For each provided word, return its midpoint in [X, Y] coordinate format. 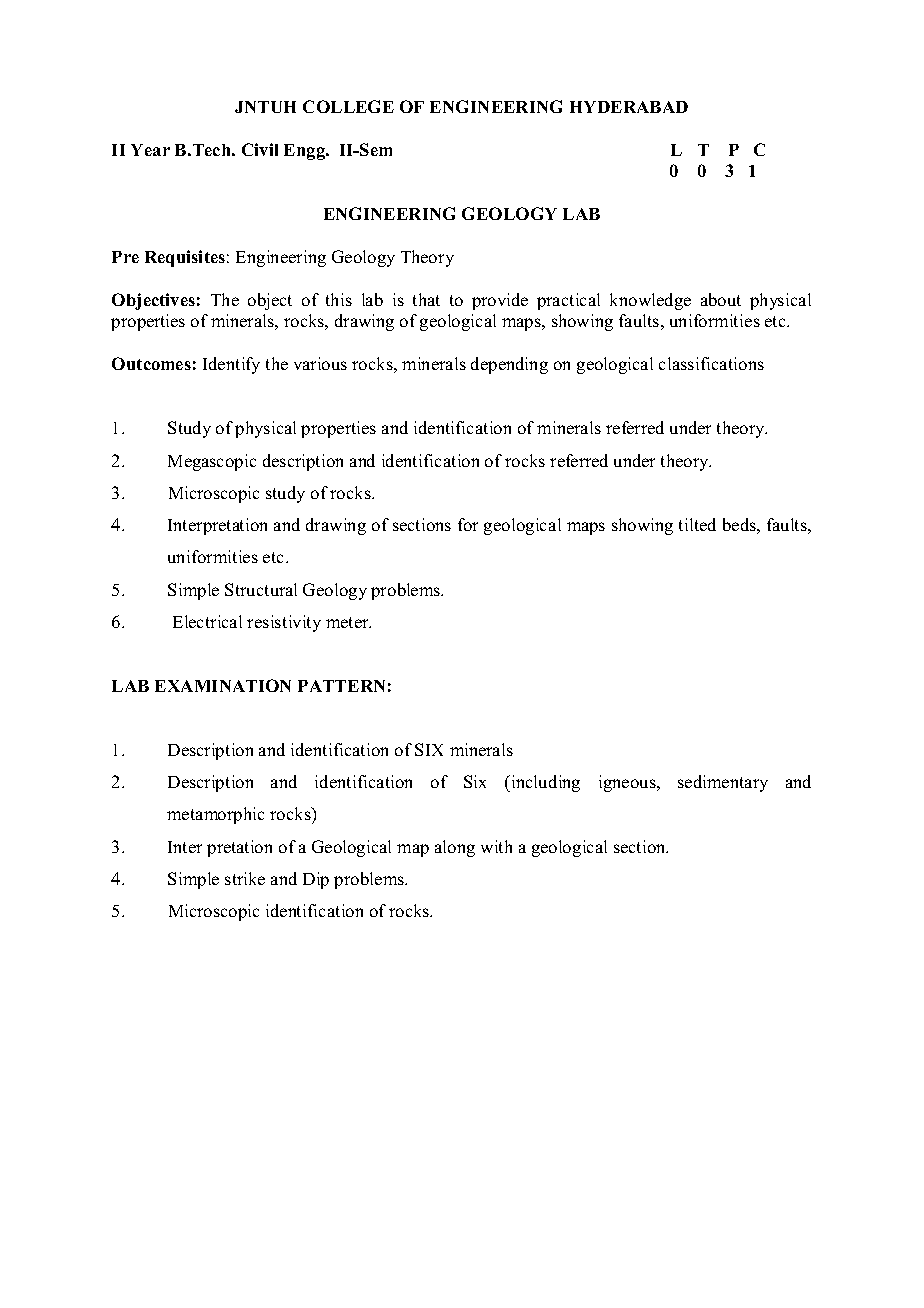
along [455, 848]
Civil [260, 149]
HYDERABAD [629, 107]
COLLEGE [348, 106]
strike [245, 878]
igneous [628, 783]
